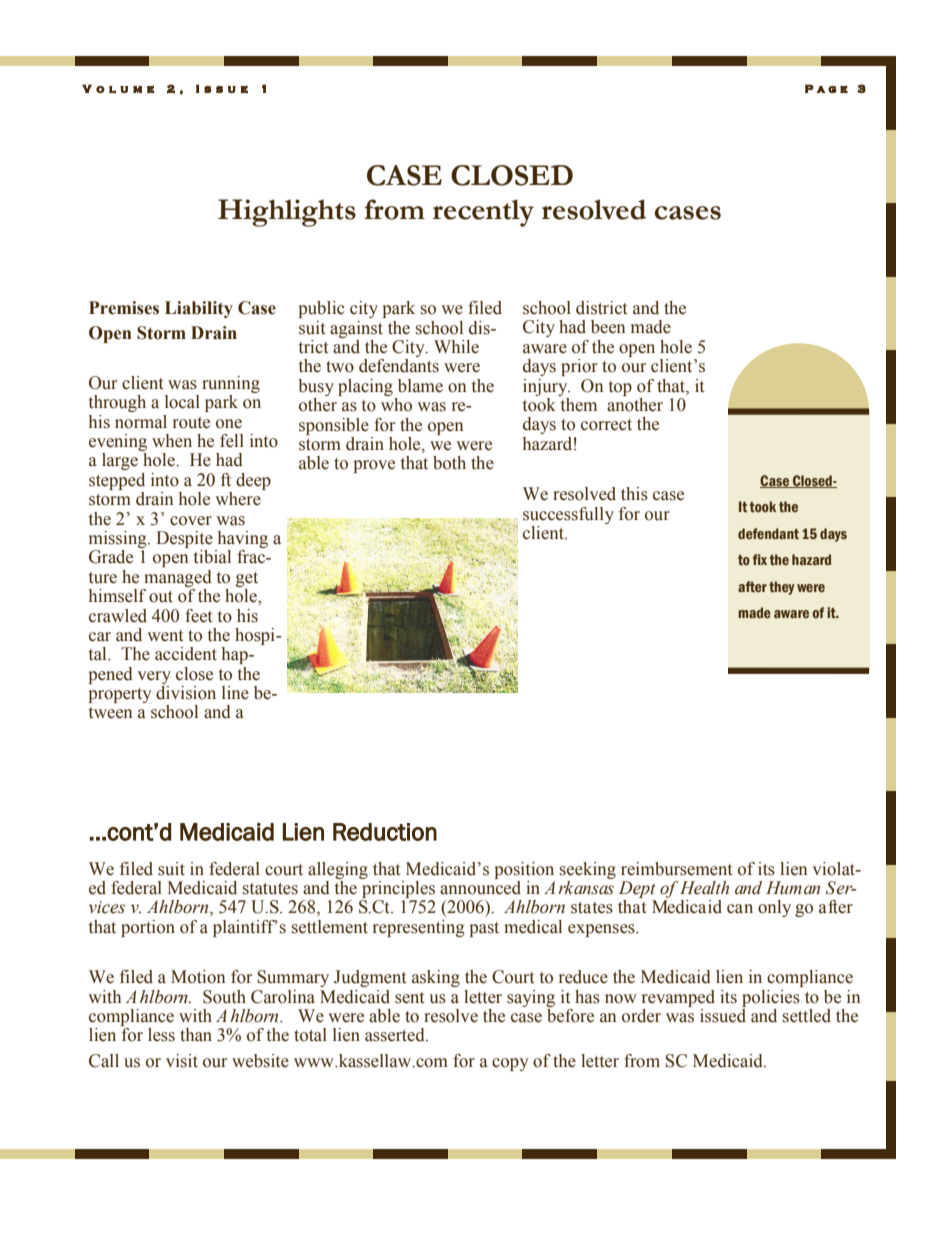 The height and width of the screenshot is (1233, 952). I want to click on than, so click(196, 1035).
